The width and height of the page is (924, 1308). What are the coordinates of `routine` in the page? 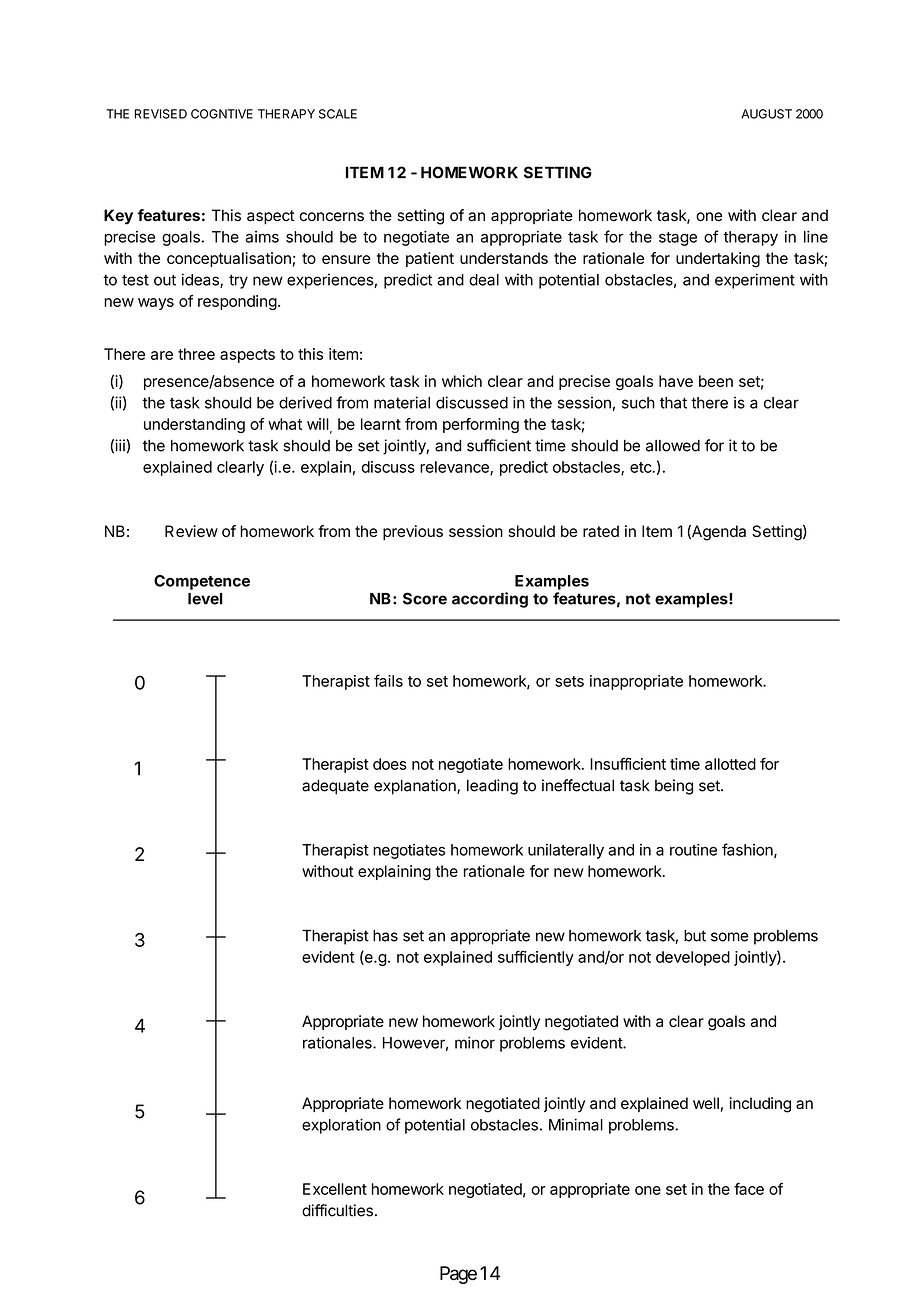 It's located at (693, 850).
